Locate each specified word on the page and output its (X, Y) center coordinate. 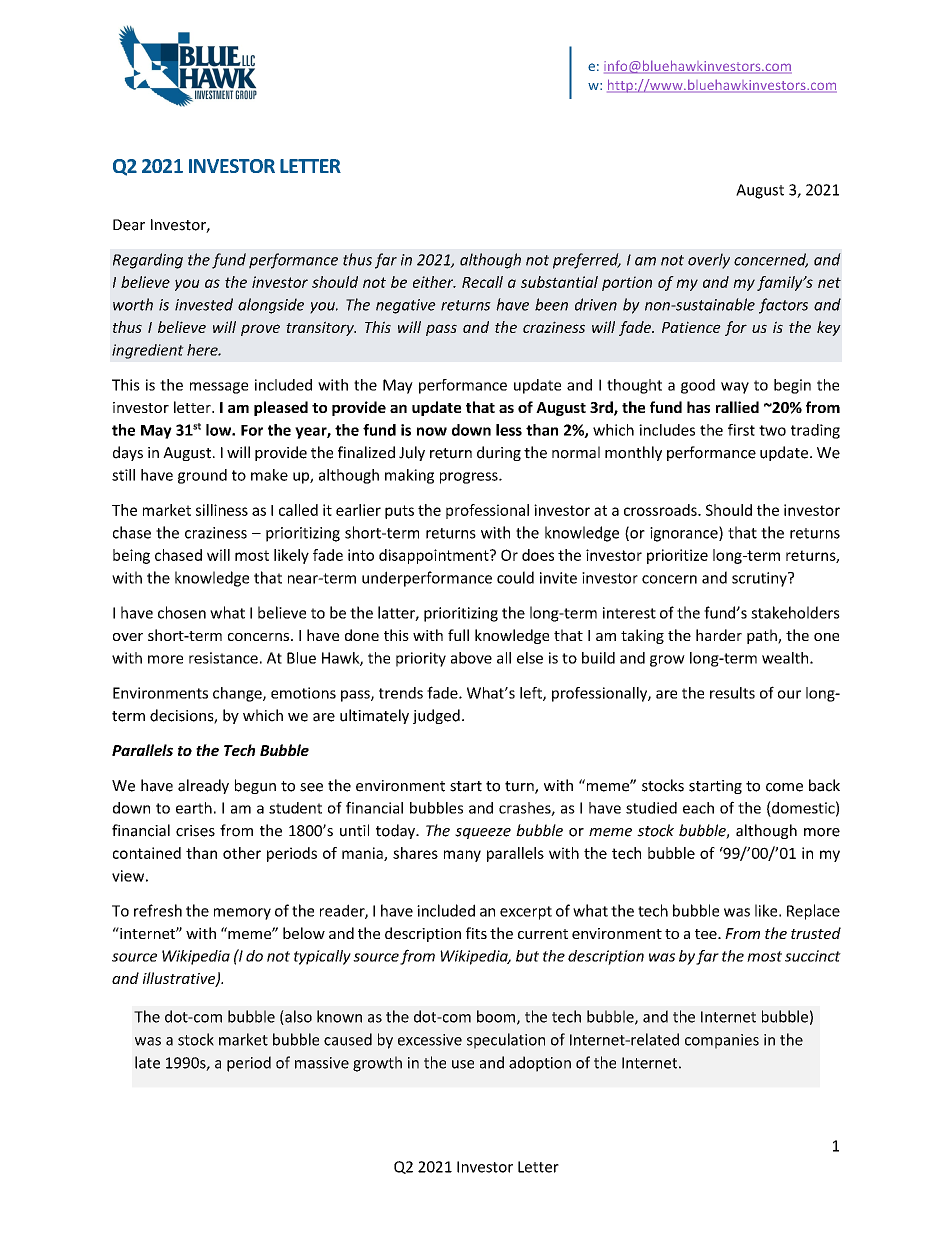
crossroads (661, 510)
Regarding (148, 261)
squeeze (483, 833)
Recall (482, 282)
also (297, 1017)
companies (722, 1041)
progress (470, 478)
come (784, 787)
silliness (222, 510)
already (203, 786)
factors (783, 306)
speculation (506, 1041)
